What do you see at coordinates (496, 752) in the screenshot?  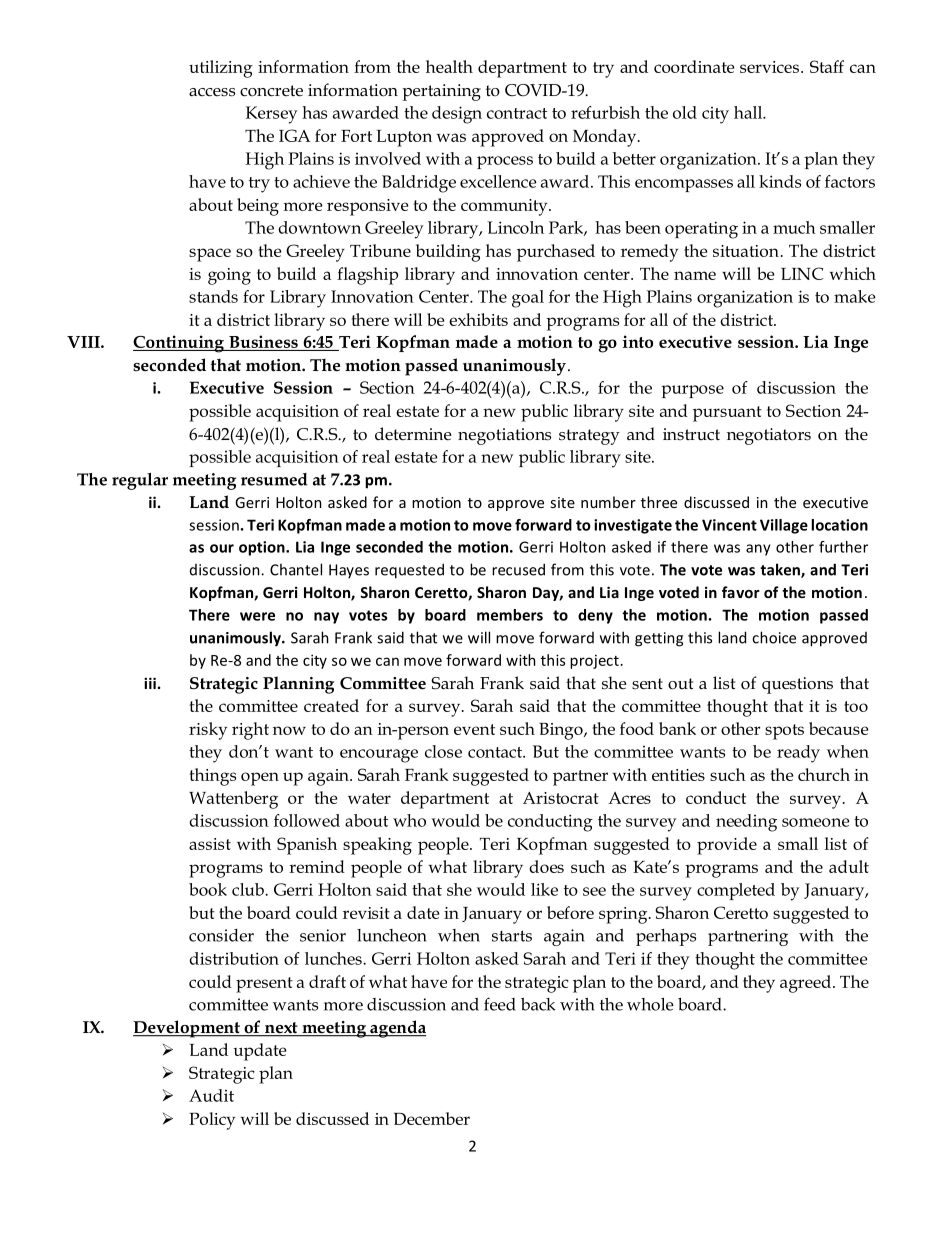 I see `contact` at bounding box center [496, 752].
